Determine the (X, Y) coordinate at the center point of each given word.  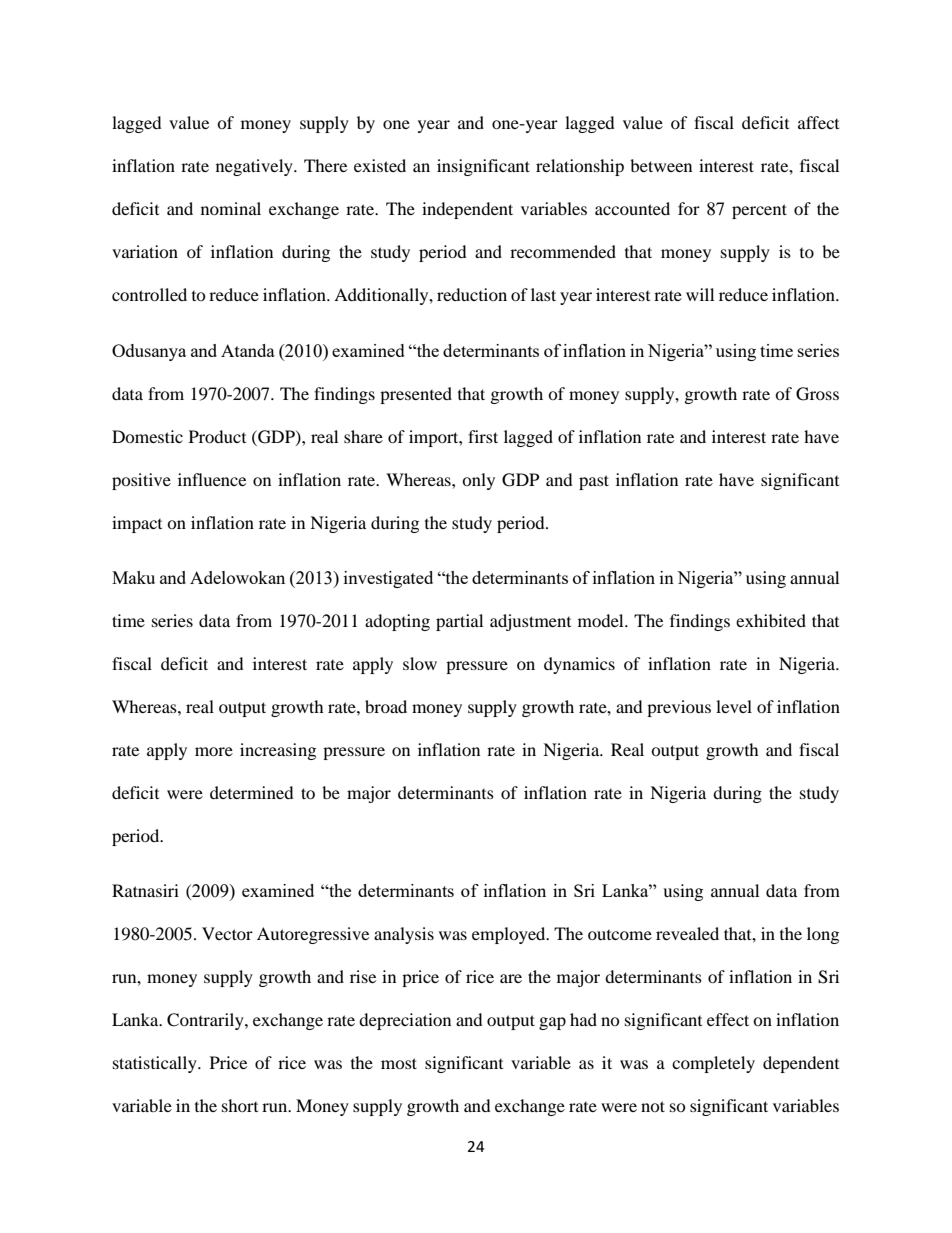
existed (380, 165)
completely (713, 1064)
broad (386, 706)
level (734, 706)
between (661, 165)
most (399, 1063)
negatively (255, 167)
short (240, 1105)
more (214, 751)
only (478, 481)
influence (212, 479)
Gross (817, 394)
